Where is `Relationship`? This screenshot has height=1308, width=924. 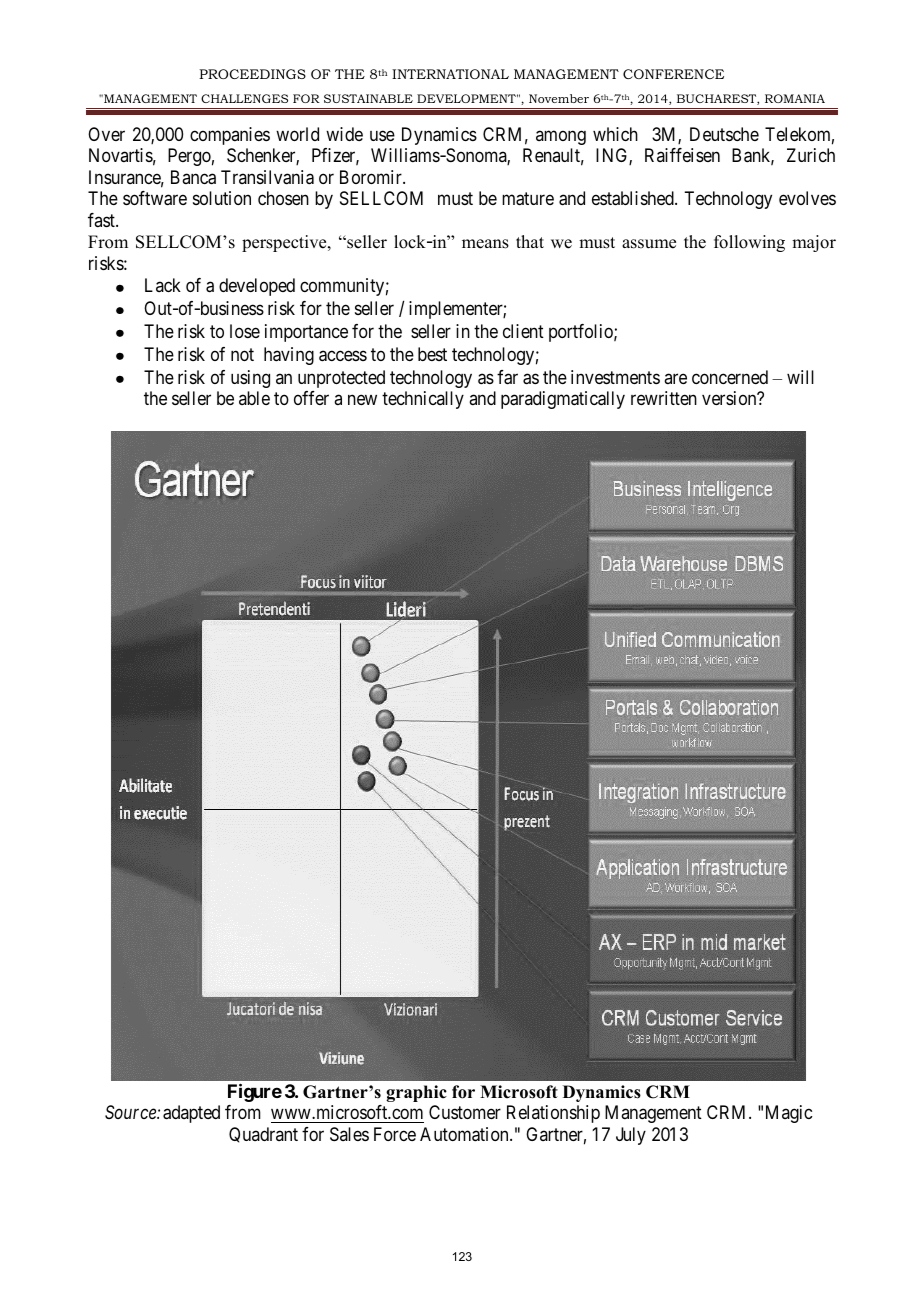
Relationship is located at coordinates (553, 1114).
